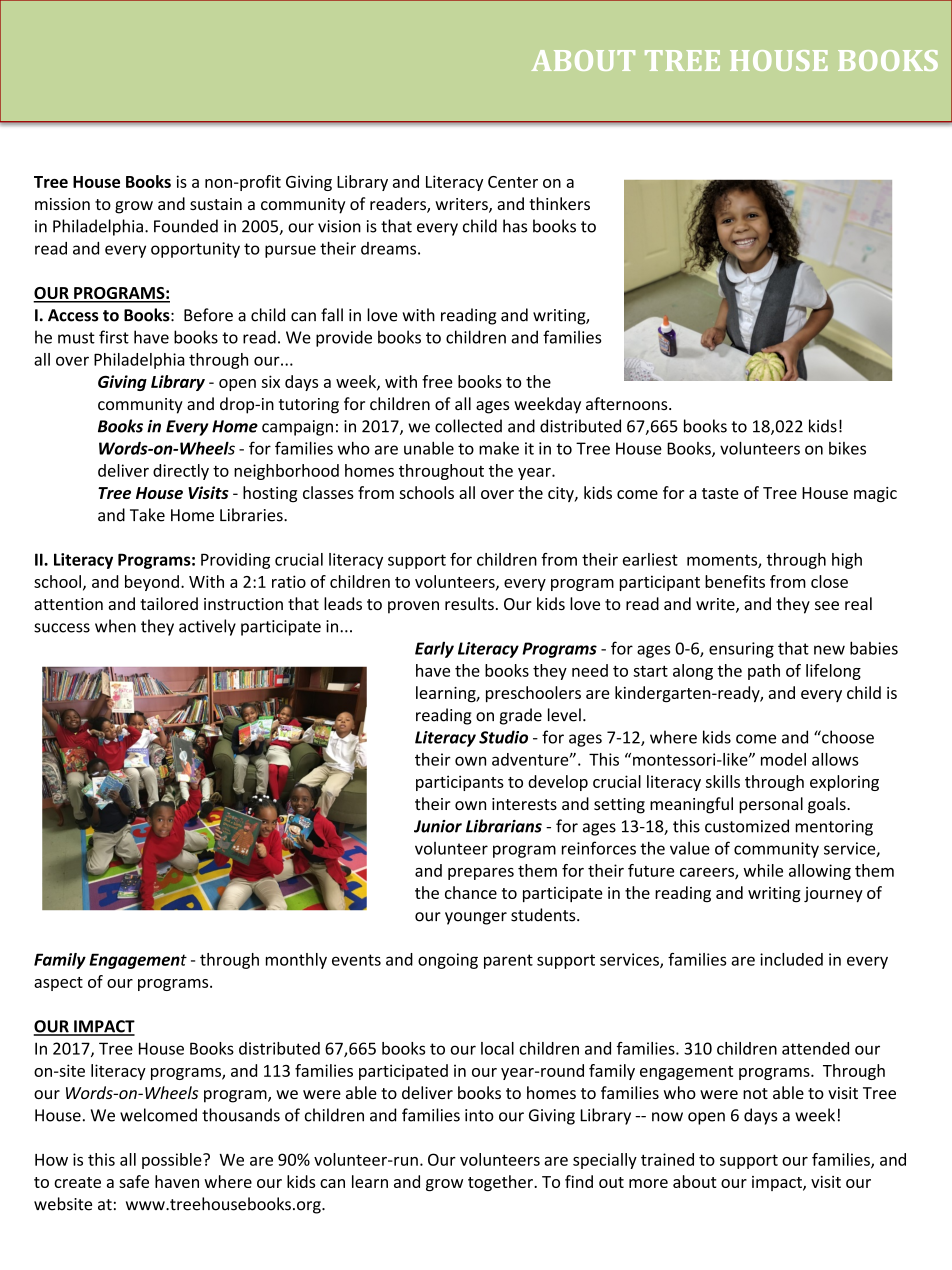 The width and height of the document is (952, 1270). I want to click on included, so click(791, 959).
